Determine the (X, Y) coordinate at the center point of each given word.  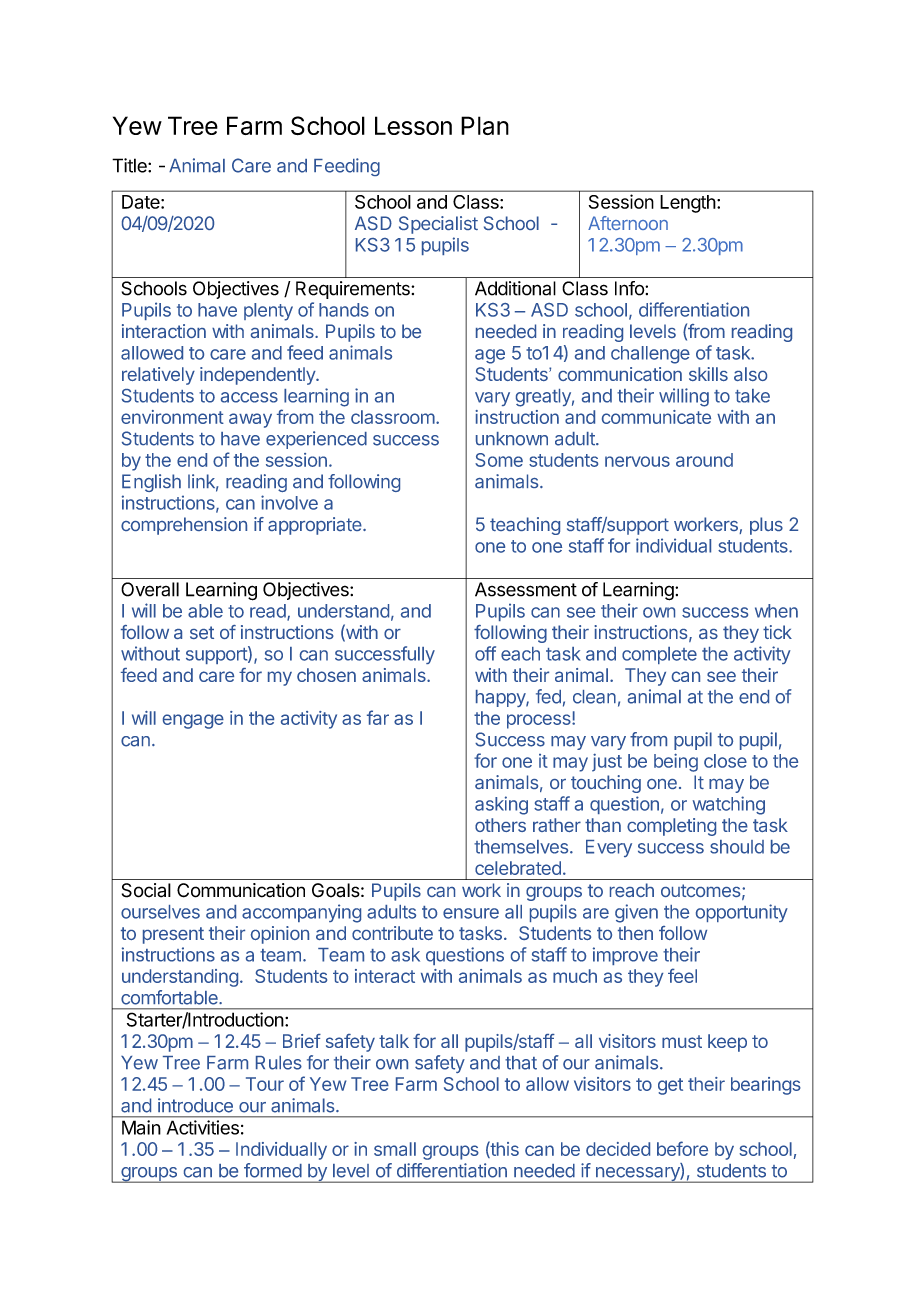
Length (688, 204)
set (202, 632)
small (395, 1149)
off (485, 653)
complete (659, 655)
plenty (268, 312)
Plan (485, 125)
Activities (203, 1127)
